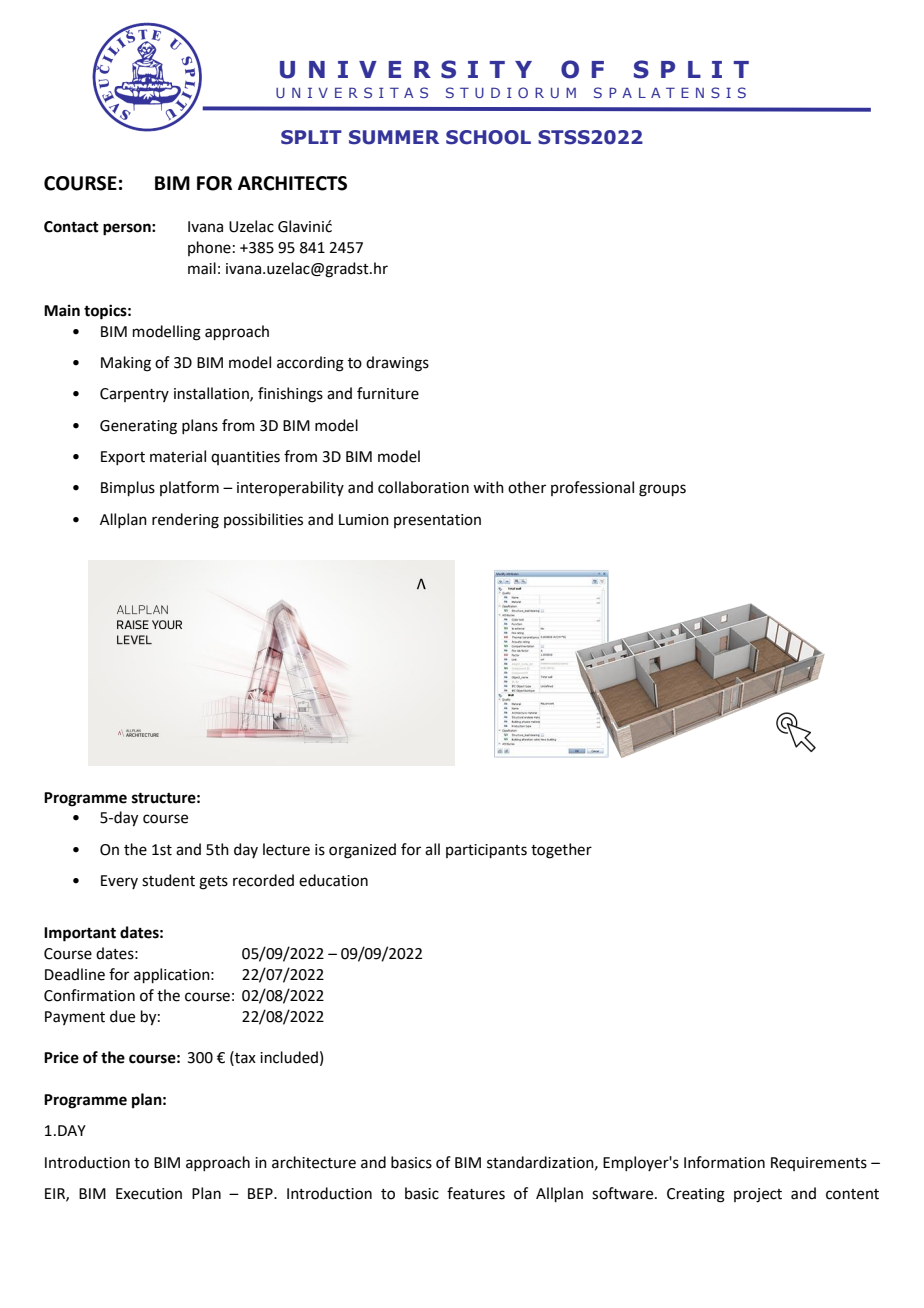 This screenshot has height=1308, width=924. I want to click on Contact, so click(71, 227).
